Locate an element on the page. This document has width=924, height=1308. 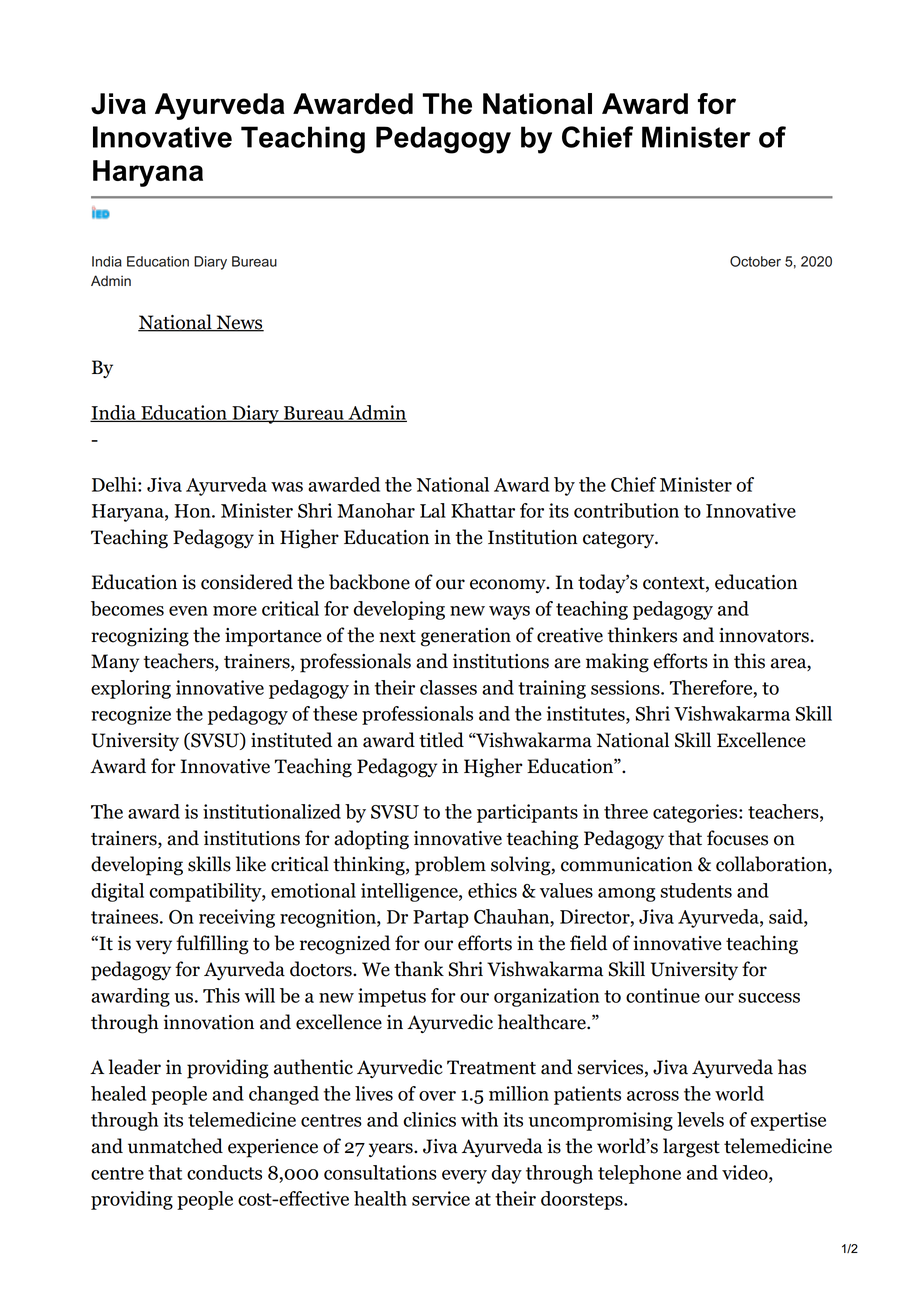
News is located at coordinates (239, 323).
